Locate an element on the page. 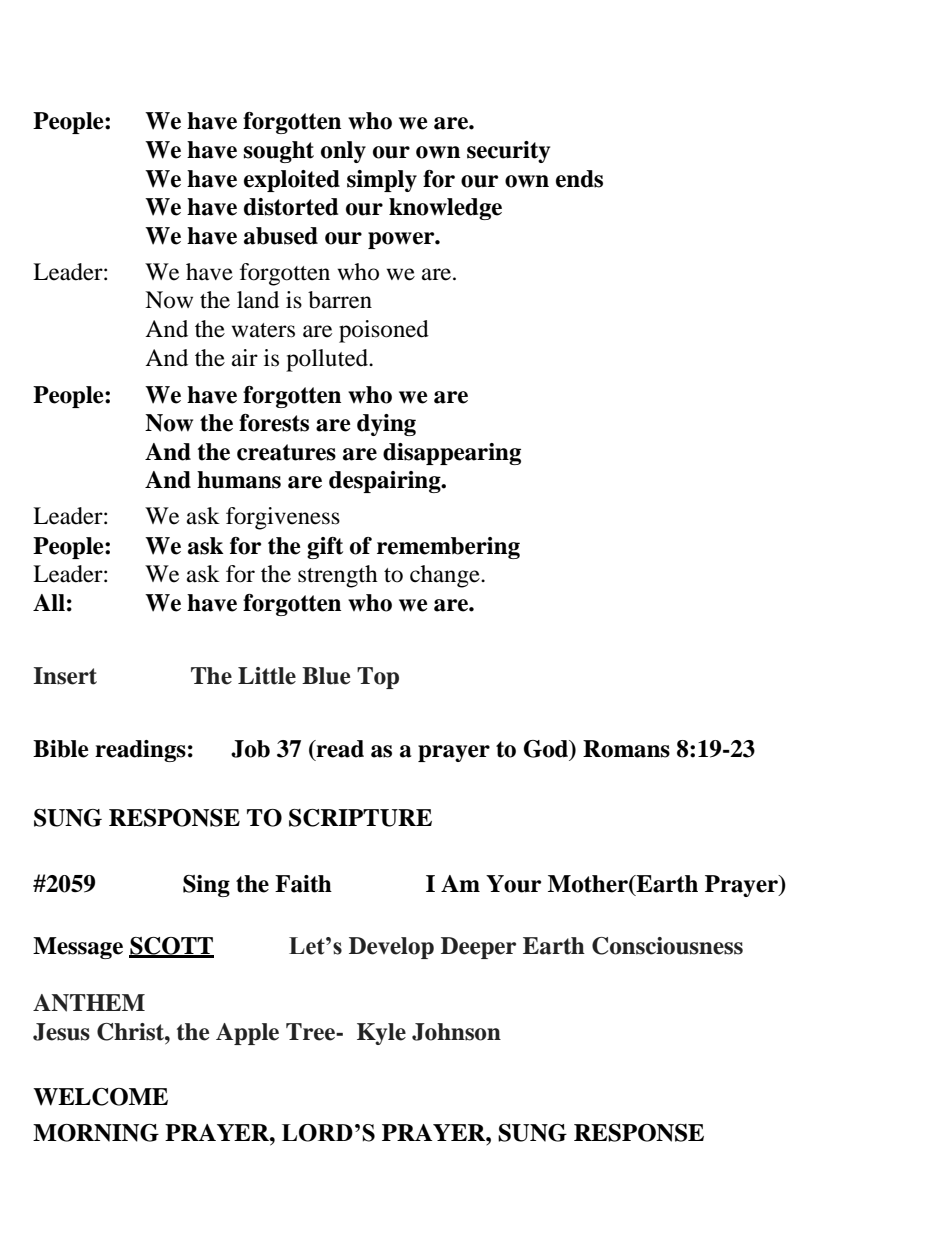 Image resolution: width=952 pixels, height=1233 pixels. WELCOME is located at coordinates (100, 1097).
